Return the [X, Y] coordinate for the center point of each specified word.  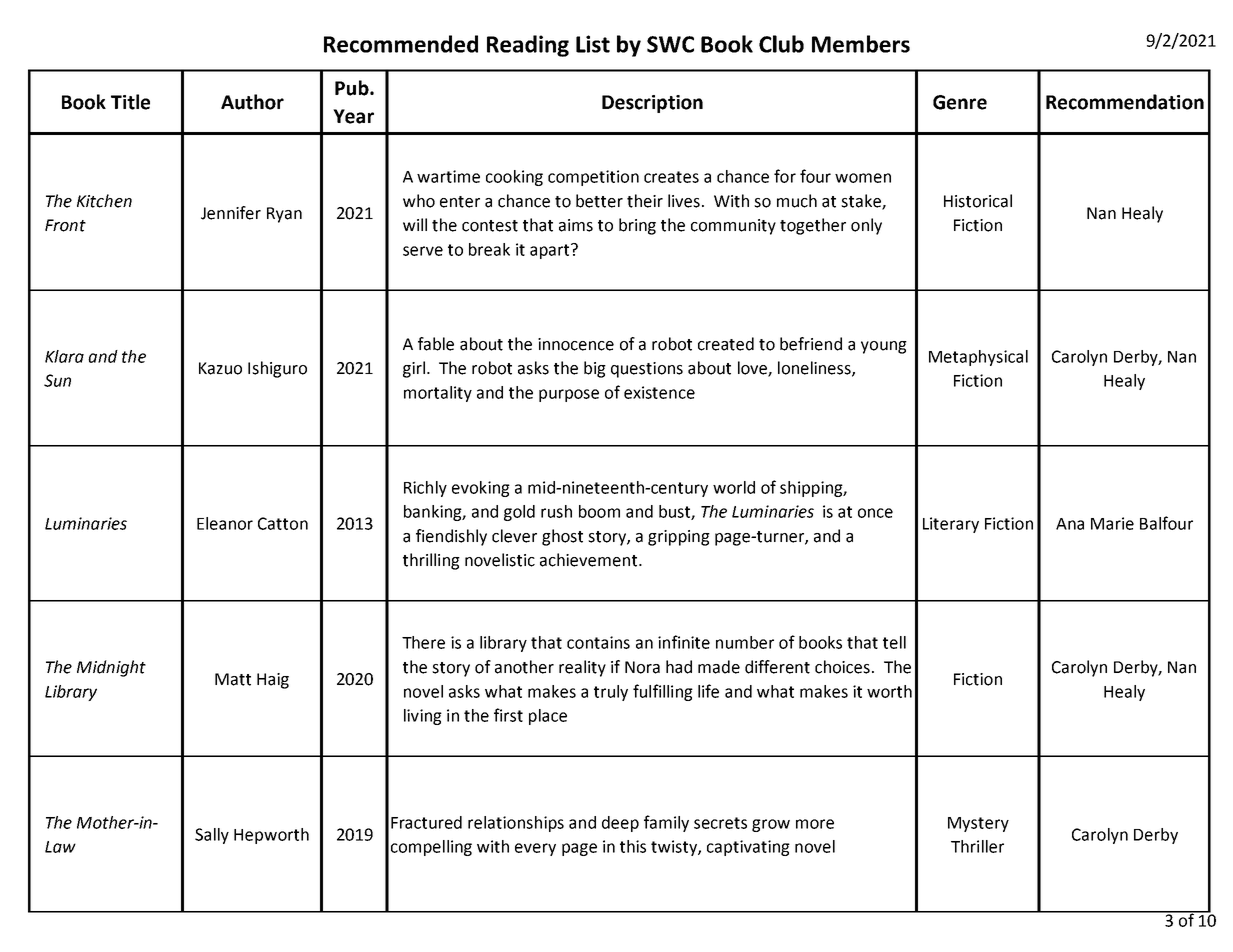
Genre [960, 102]
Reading [528, 46]
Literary [951, 525]
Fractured [426, 822]
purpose [569, 395]
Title [130, 102]
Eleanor [225, 523]
